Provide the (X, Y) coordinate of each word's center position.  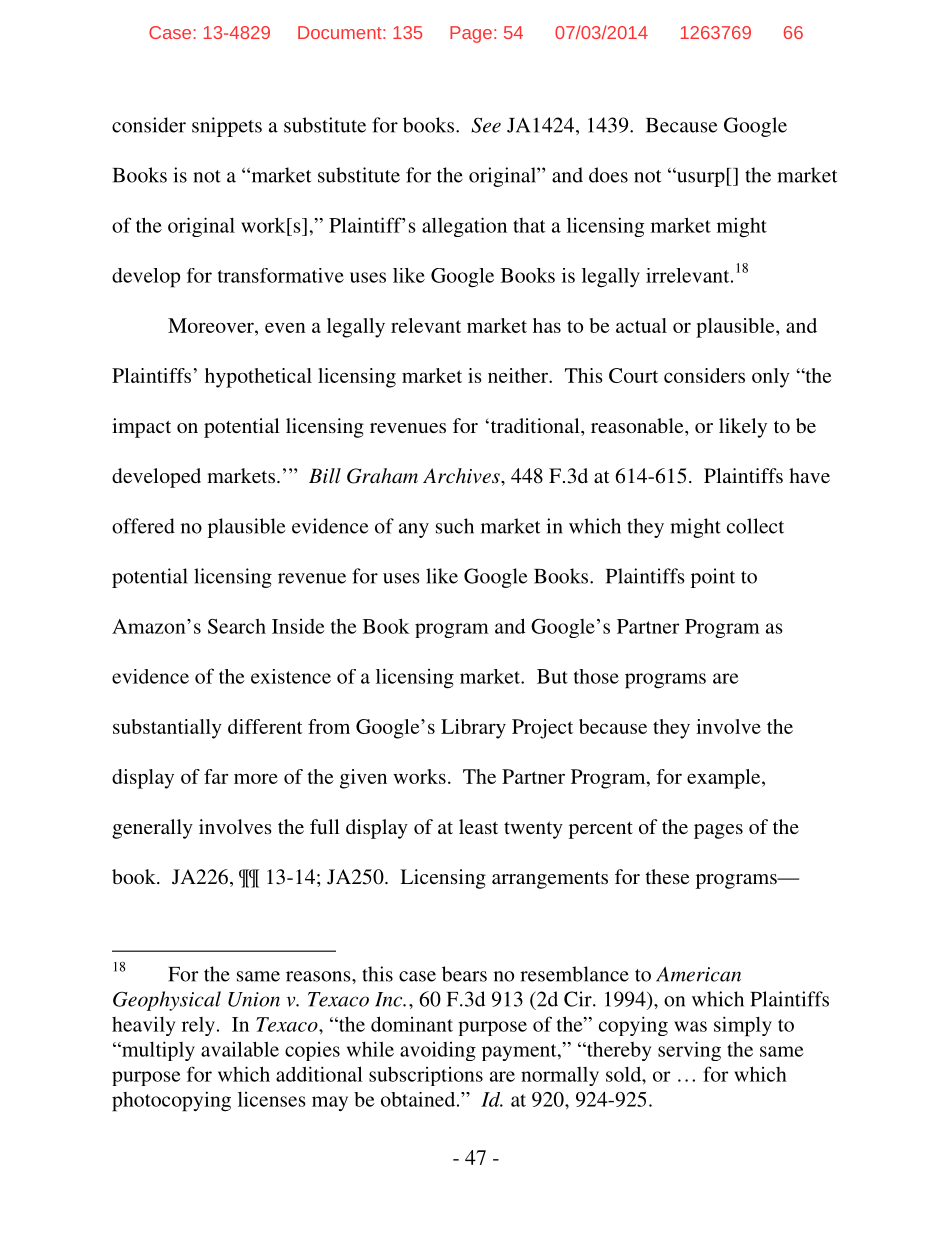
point (713, 578)
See (486, 125)
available (240, 1049)
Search (237, 626)
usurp (699, 178)
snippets (227, 127)
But (552, 676)
